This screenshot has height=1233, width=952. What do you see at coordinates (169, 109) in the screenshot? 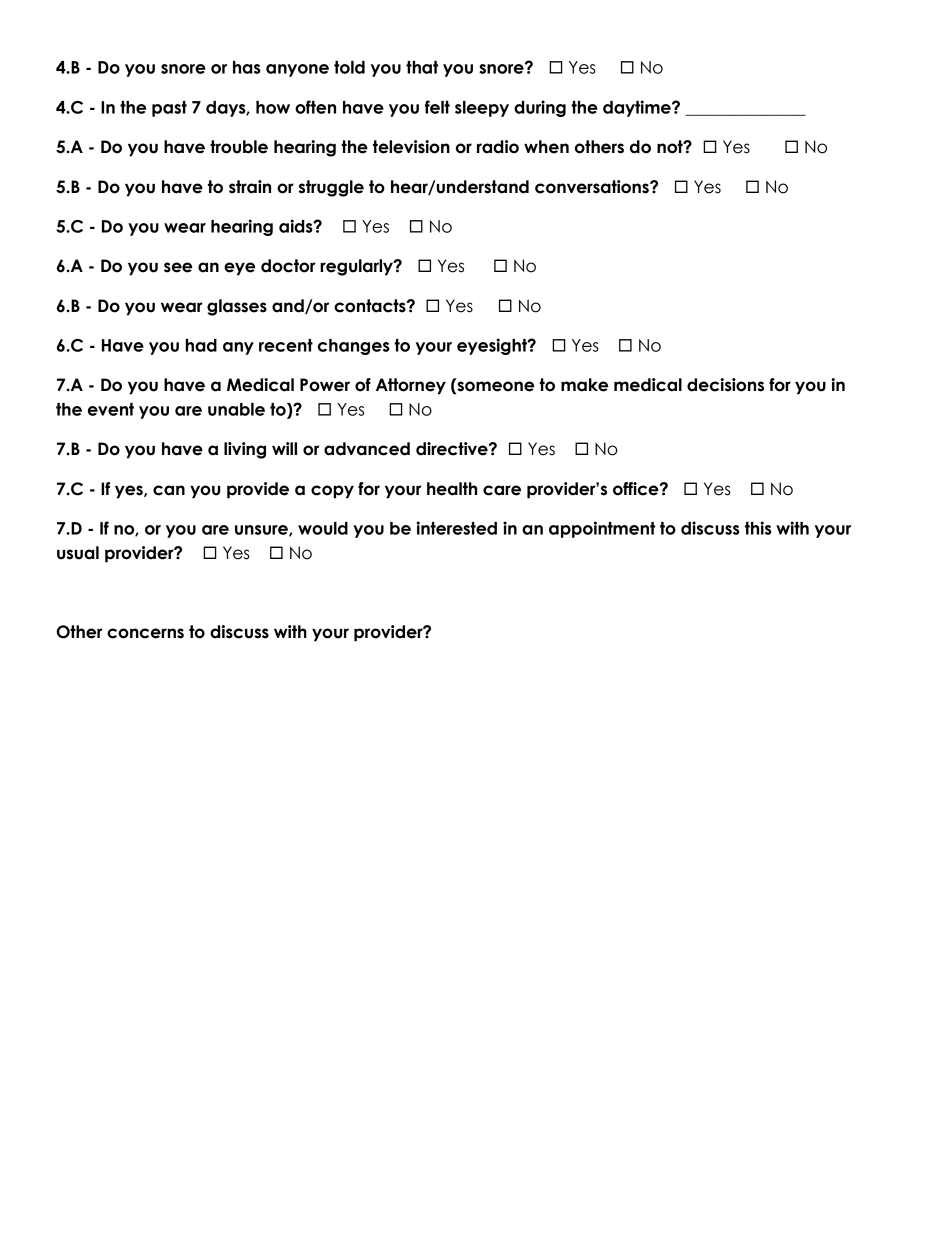
I see `past` at bounding box center [169, 109].
